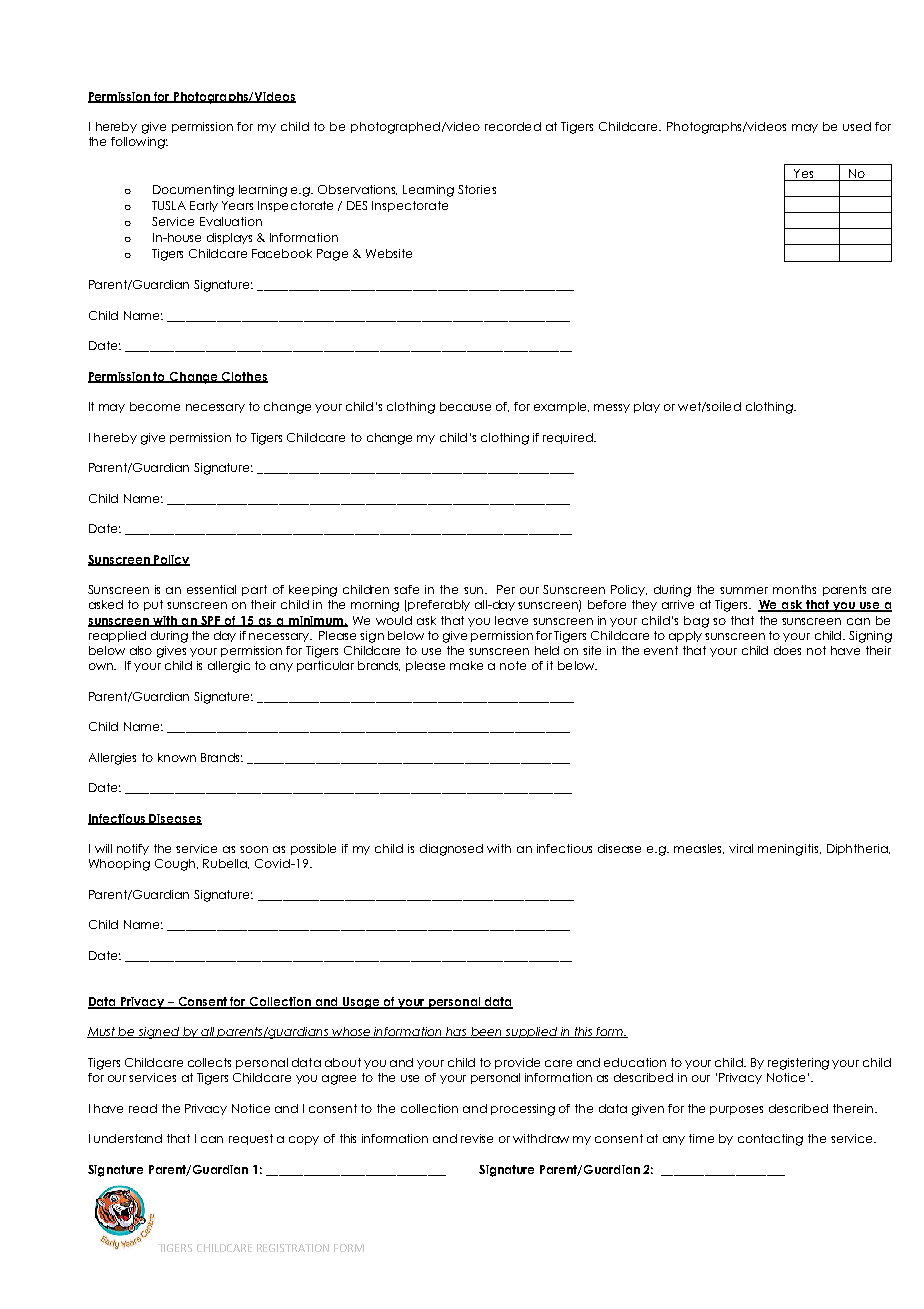 This document has width=924, height=1309. What do you see at coordinates (736, 1110) in the document?
I see `purposes` at bounding box center [736, 1110].
